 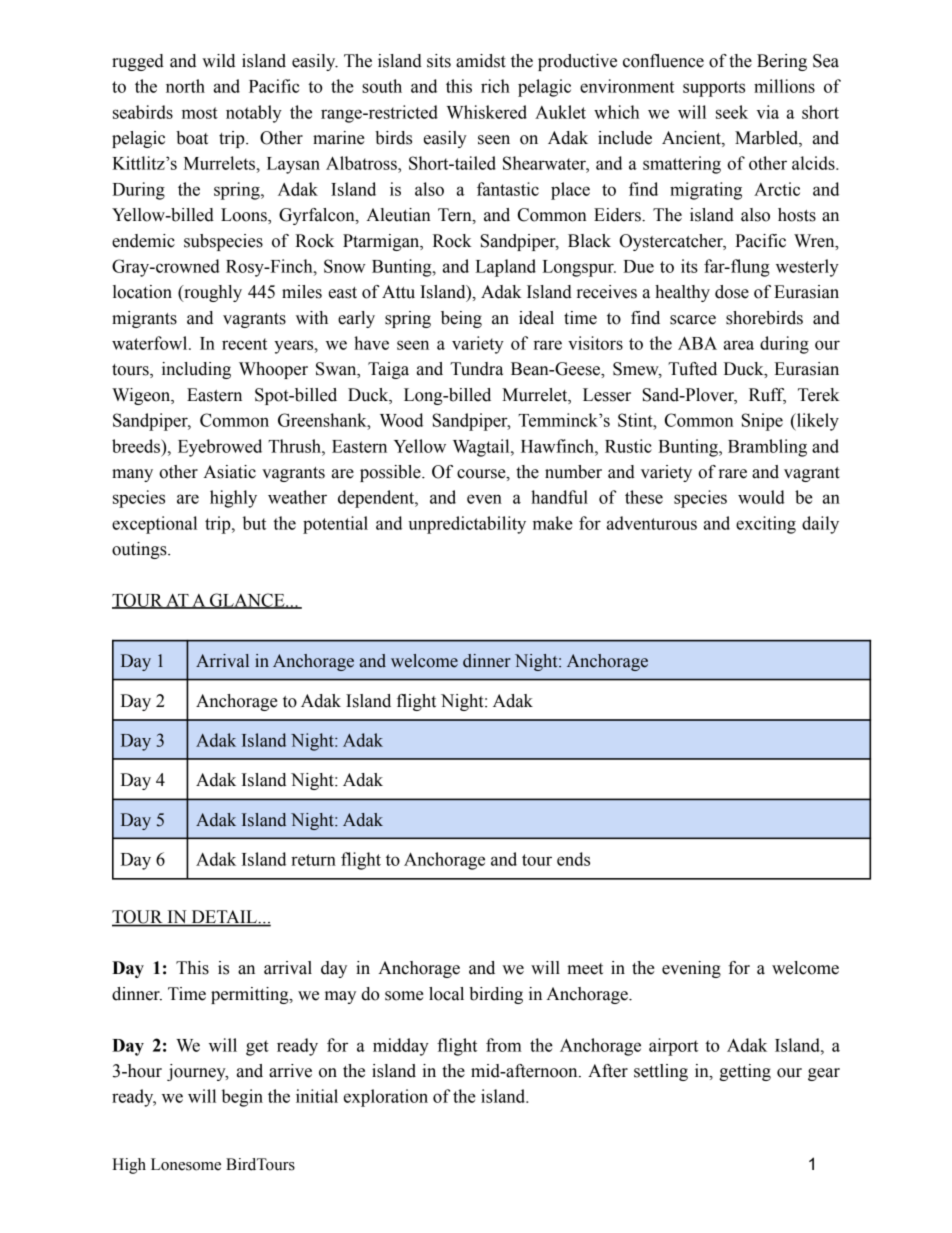 What do you see at coordinates (745, 1072) in the screenshot?
I see `getting` at bounding box center [745, 1072].
